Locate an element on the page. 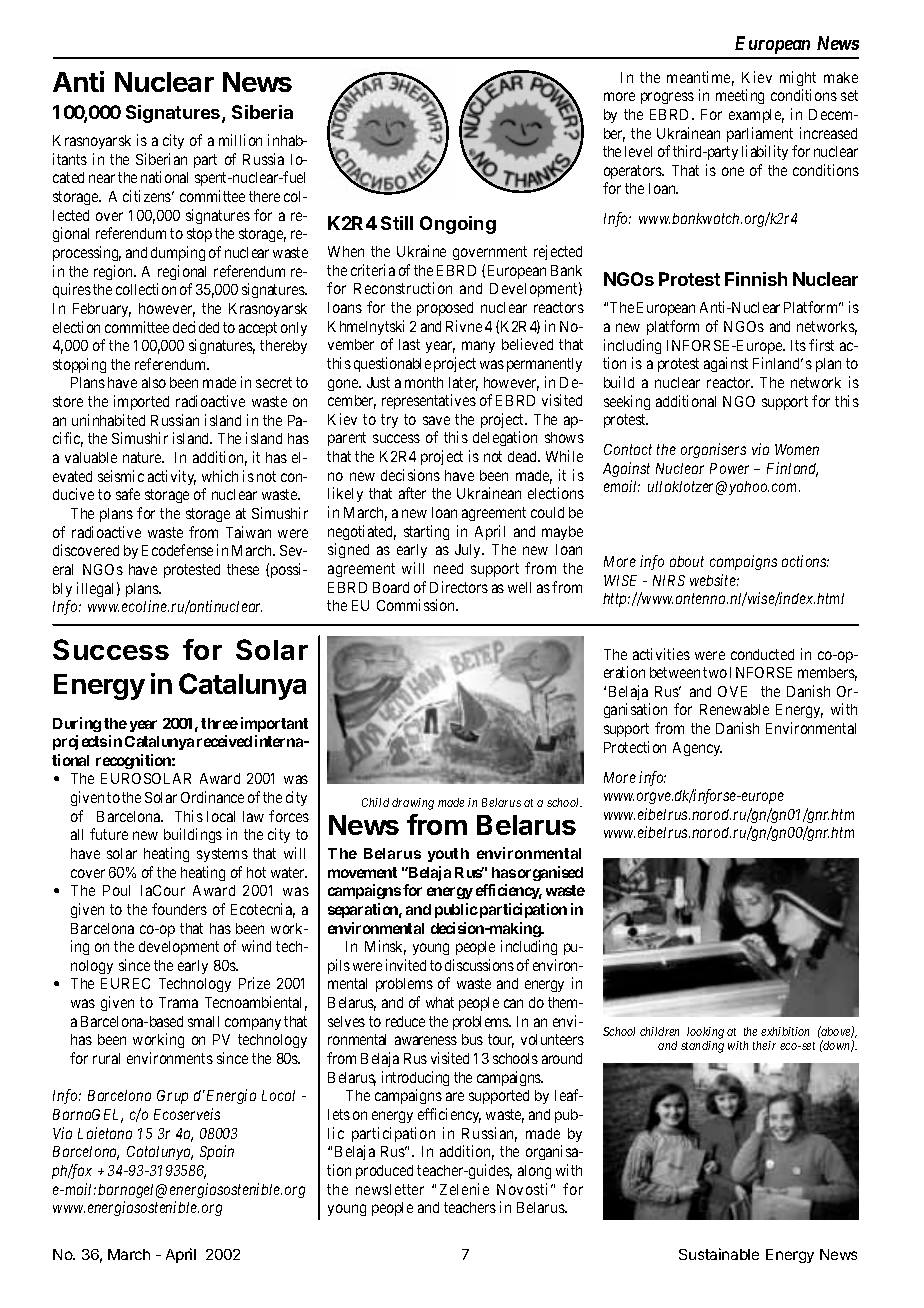 The image size is (924, 1308). looking is located at coordinates (705, 1033).
